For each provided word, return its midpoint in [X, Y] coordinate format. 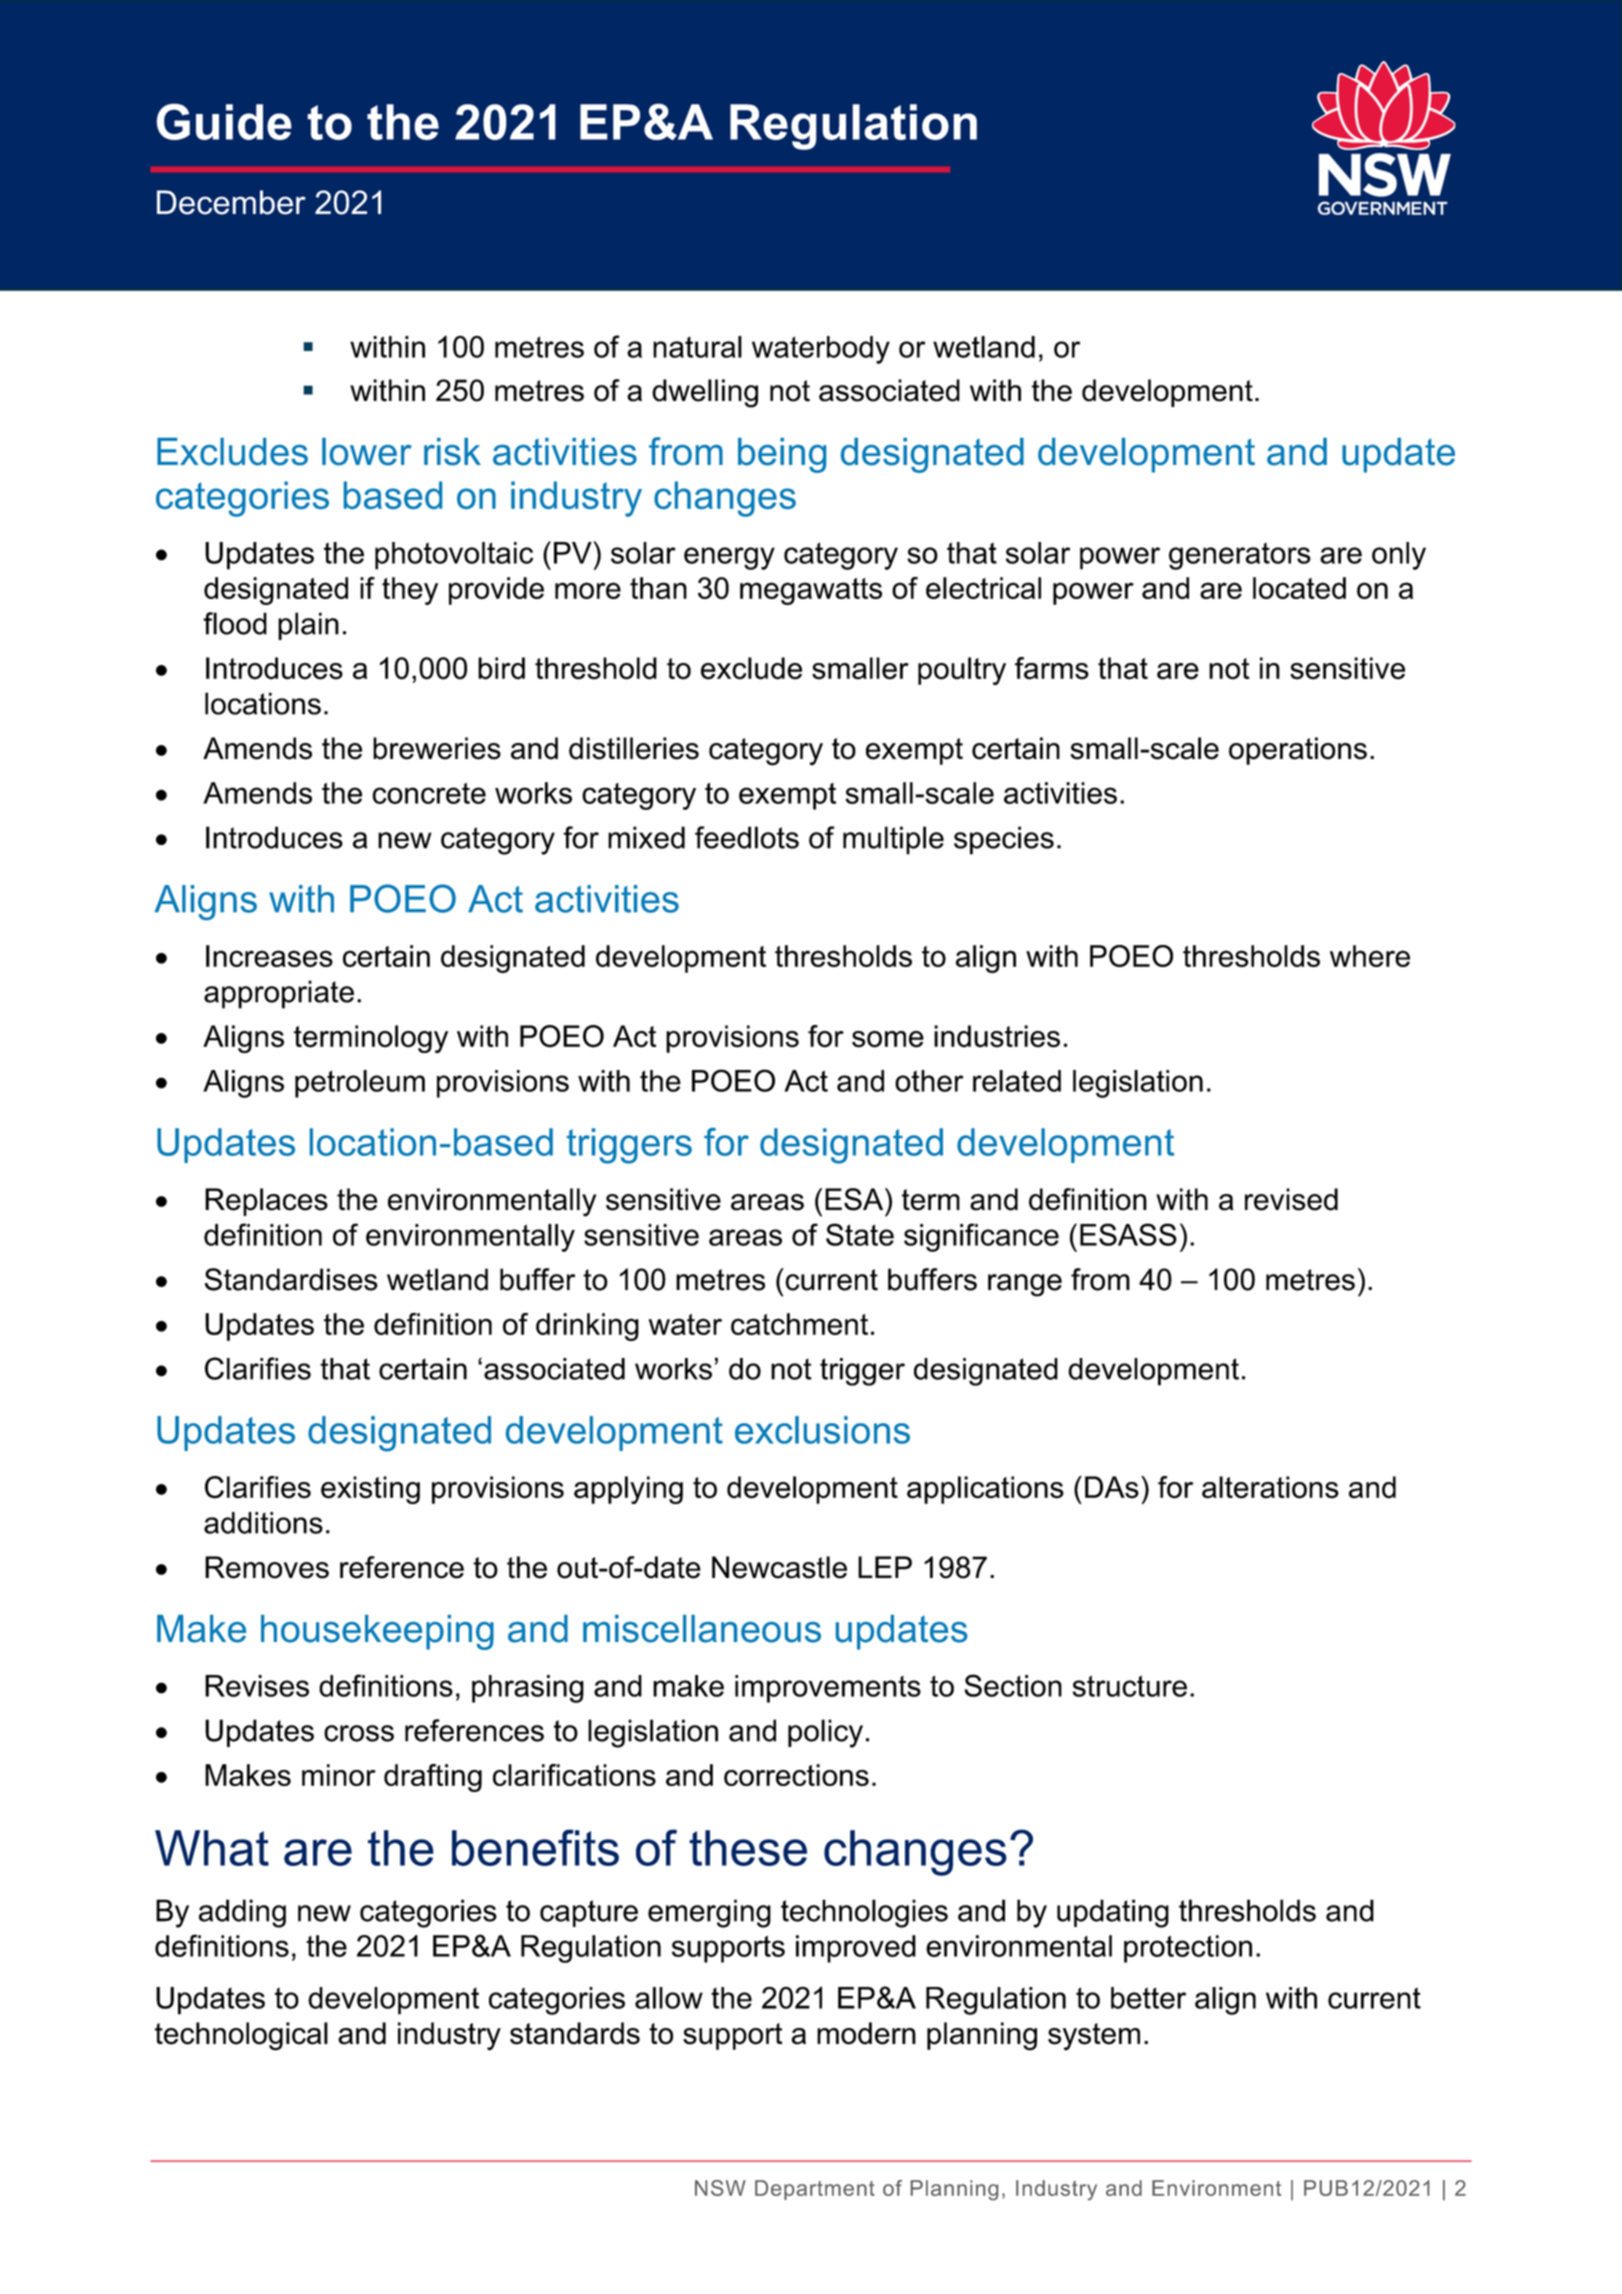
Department [815, 2190]
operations [1298, 751]
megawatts [811, 591]
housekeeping [377, 1632]
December [231, 202]
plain [308, 626]
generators [1240, 556]
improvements [828, 1689]
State [860, 1234]
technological [241, 2036]
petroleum [360, 1084]
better [1148, 1998]
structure [1129, 1686]
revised [1291, 1199]
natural [697, 347]
